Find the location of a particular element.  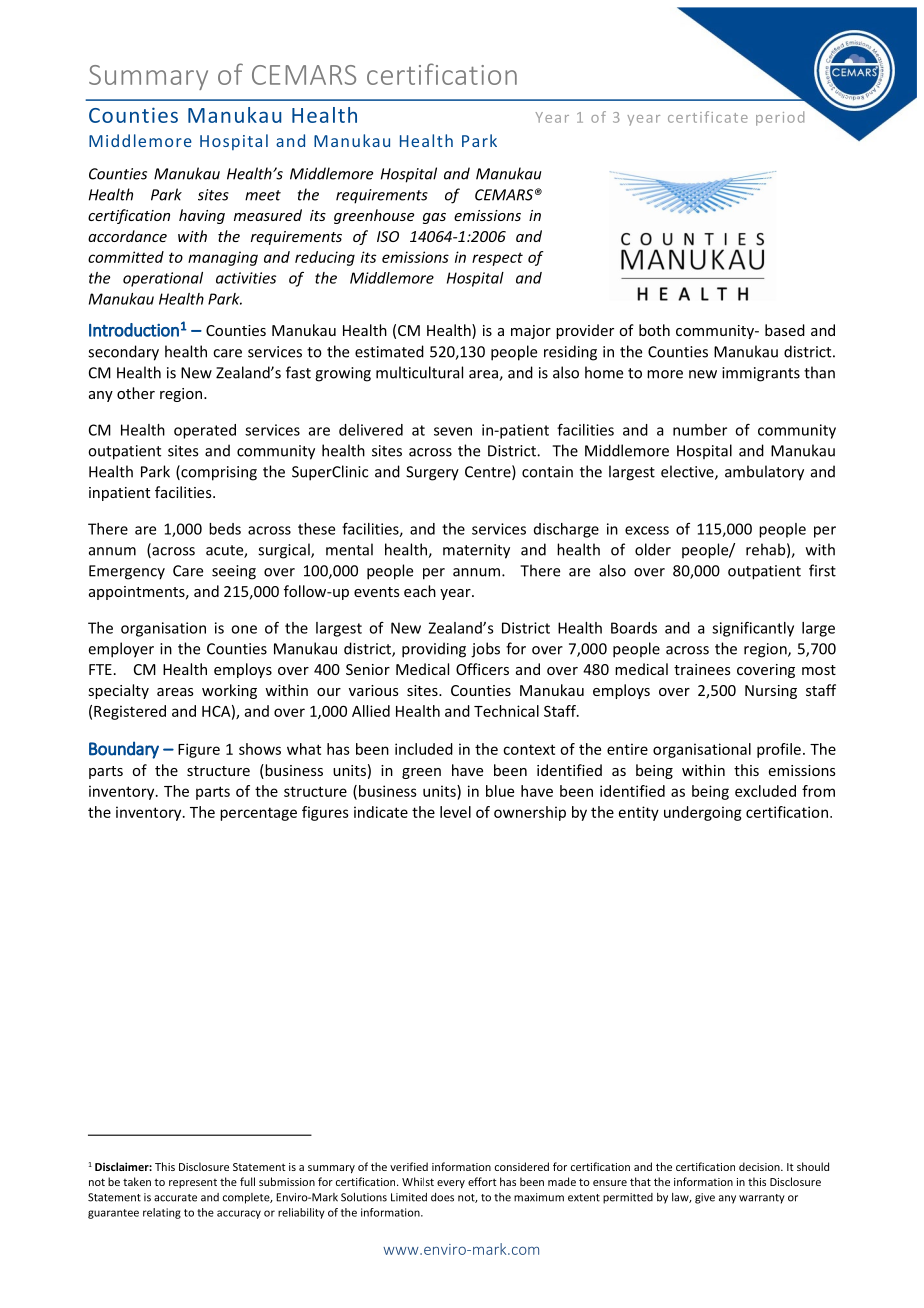

excluded is located at coordinates (765, 791).
